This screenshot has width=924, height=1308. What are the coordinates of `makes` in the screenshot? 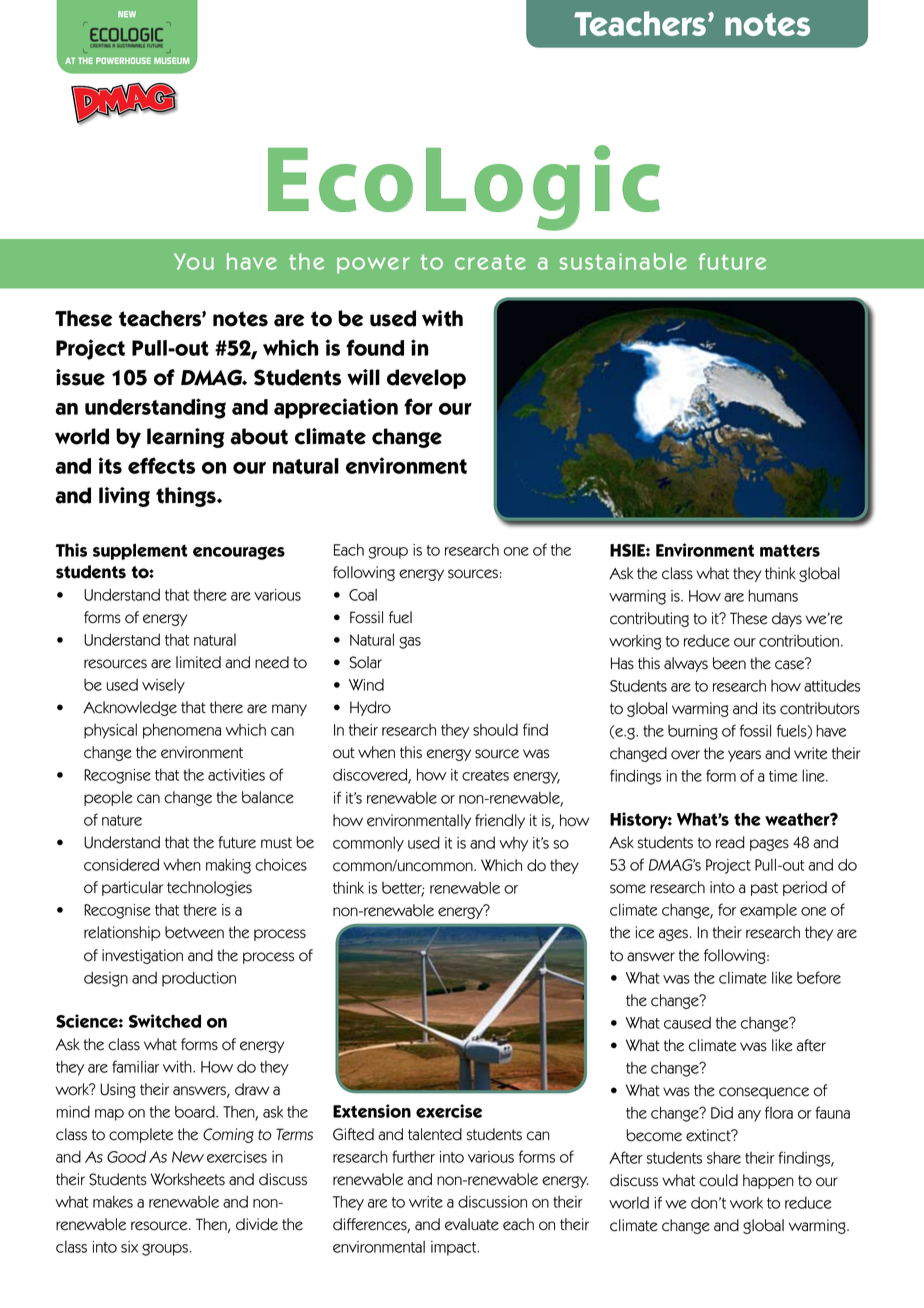 It's located at (113, 1202).
